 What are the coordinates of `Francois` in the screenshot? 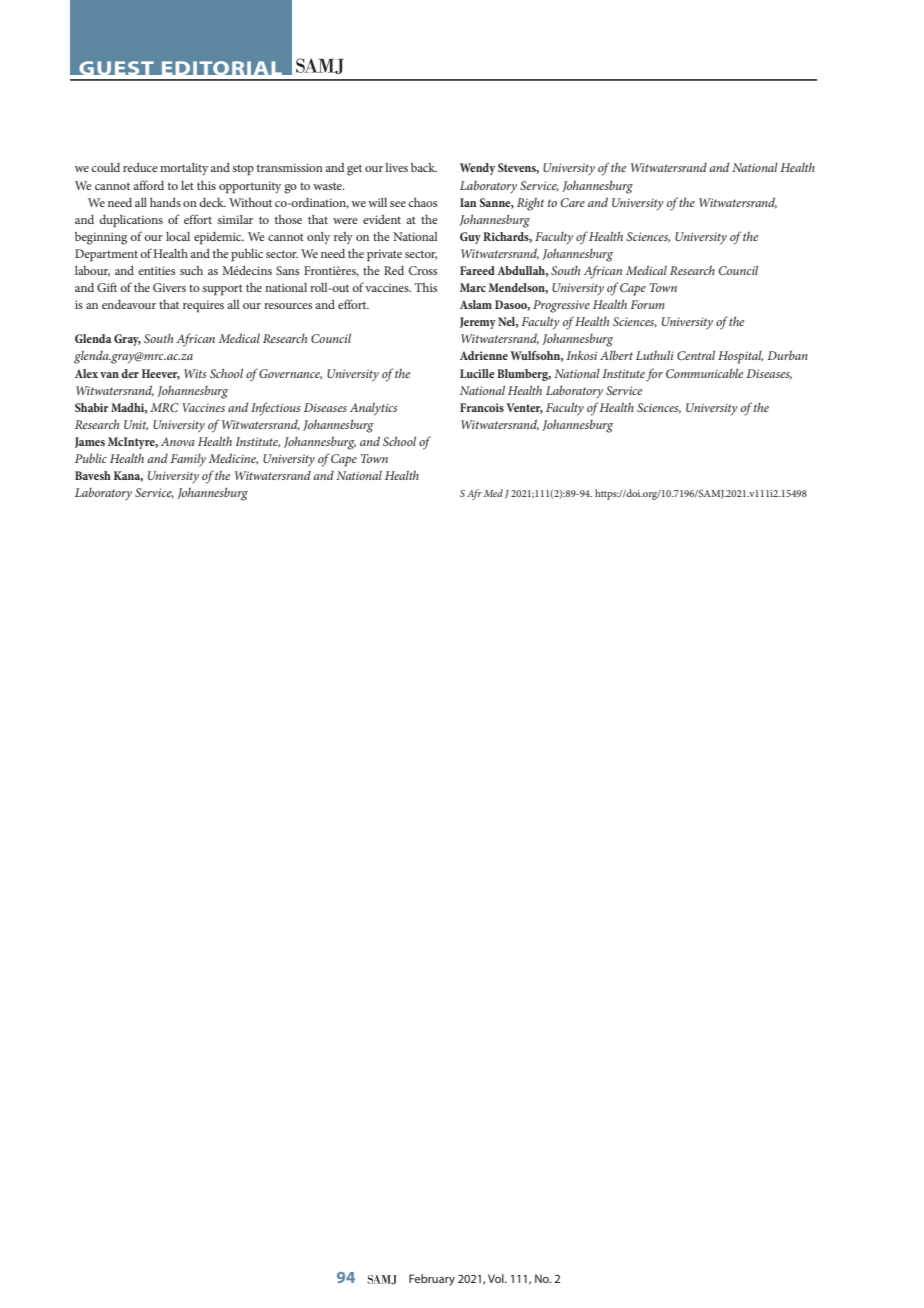 It's located at (482, 407).
